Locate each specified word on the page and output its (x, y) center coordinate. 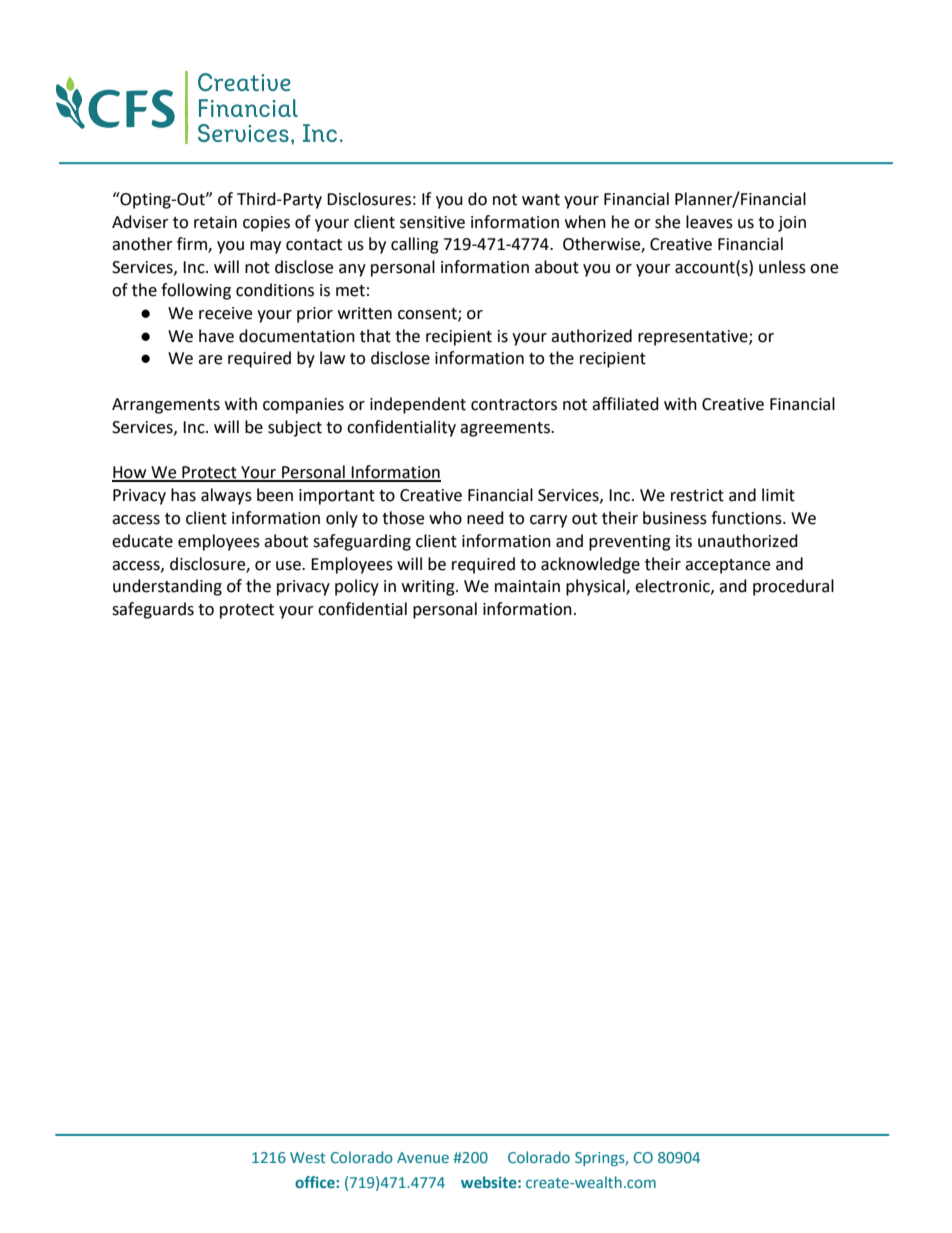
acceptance (727, 566)
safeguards (153, 610)
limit (778, 495)
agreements (506, 429)
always (226, 496)
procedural (793, 587)
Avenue (423, 1157)
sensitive (432, 222)
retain (215, 222)
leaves (709, 222)
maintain (527, 586)
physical (596, 587)
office (316, 1182)
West (307, 1157)
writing (429, 588)
